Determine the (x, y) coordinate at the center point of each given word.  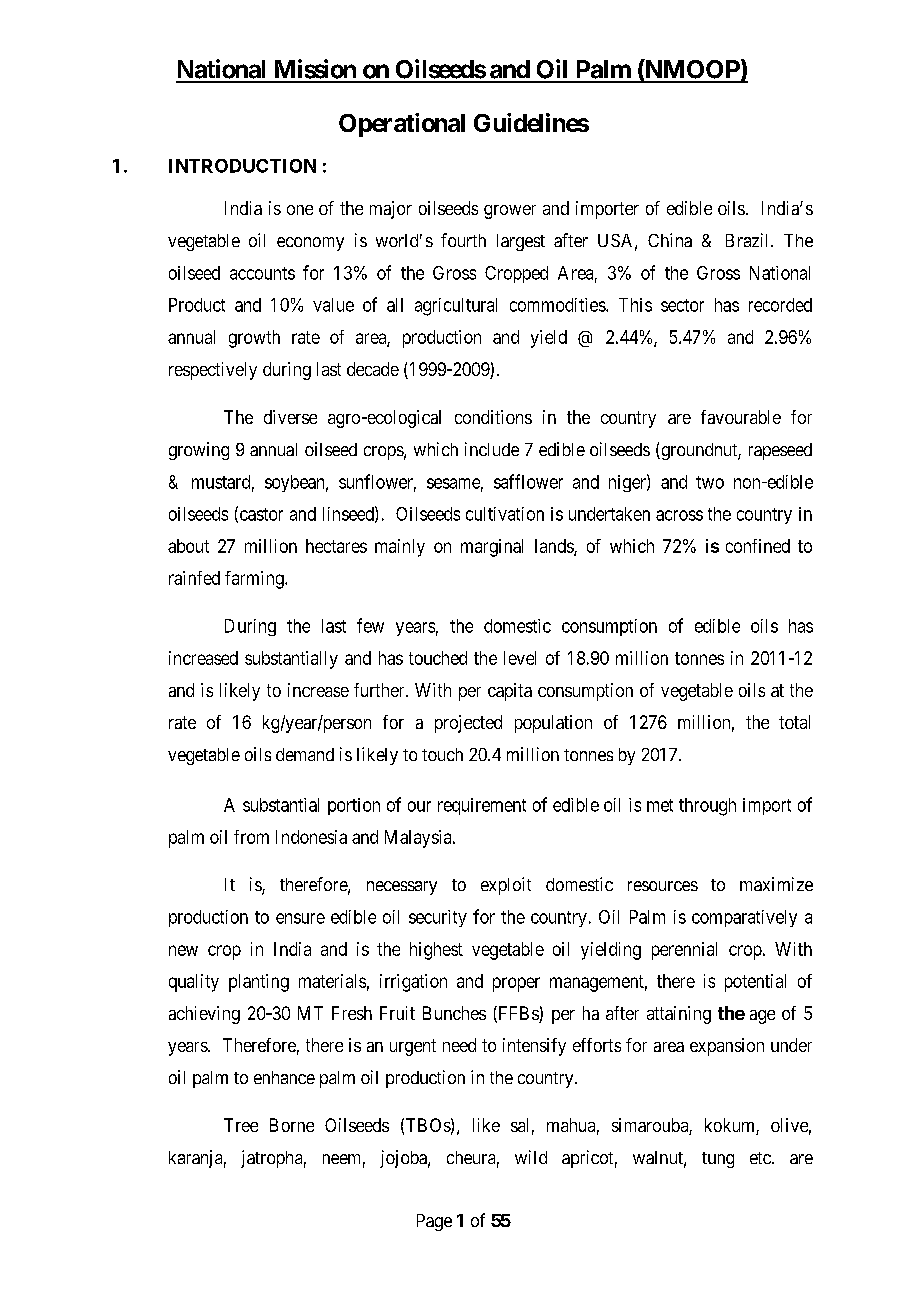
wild (531, 1157)
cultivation (505, 514)
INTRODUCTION (242, 166)
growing (199, 451)
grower (510, 212)
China (670, 240)
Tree (241, 1125)
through (707, 807)
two (710, 482)
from (251, 837)
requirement (482, 806)
